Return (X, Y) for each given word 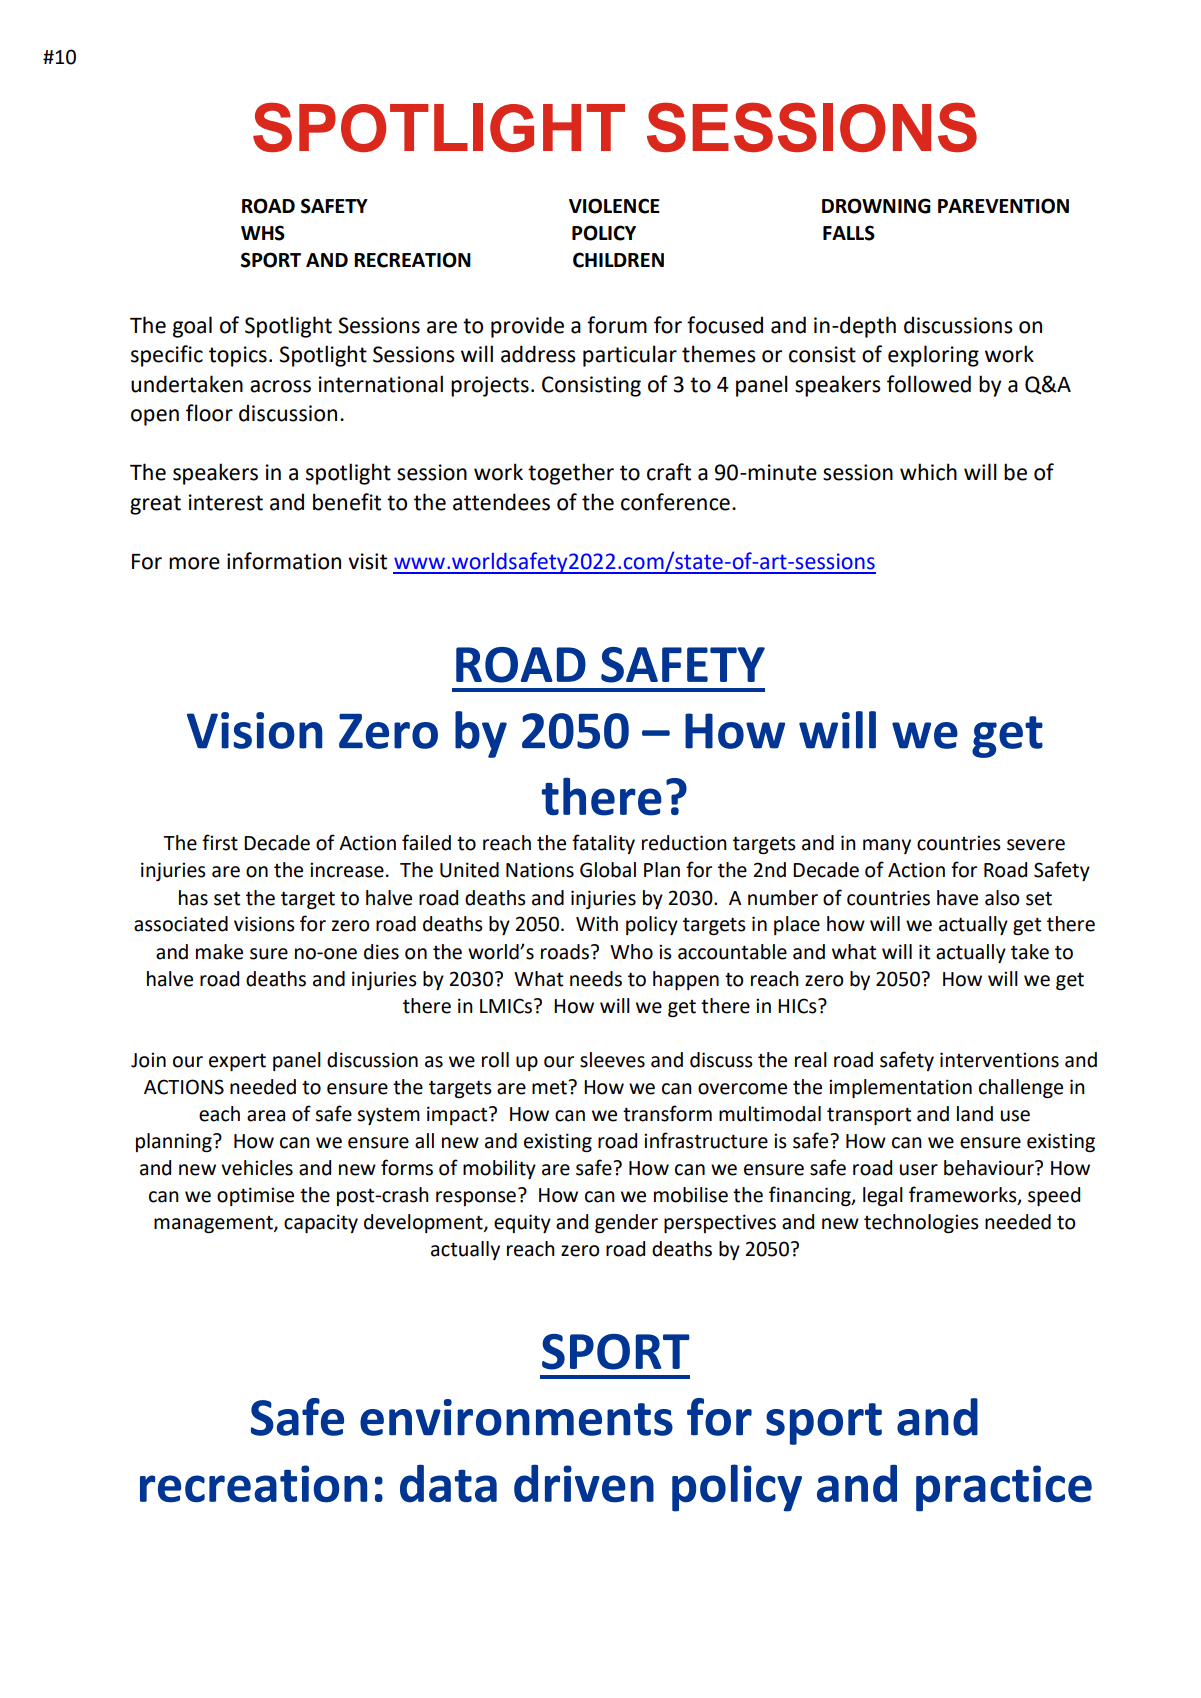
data (448, 1483)
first (220, 842)
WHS (263, 233)
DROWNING (876, 206)
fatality (603, 844)
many (887, 846)
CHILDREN (618, 260)
